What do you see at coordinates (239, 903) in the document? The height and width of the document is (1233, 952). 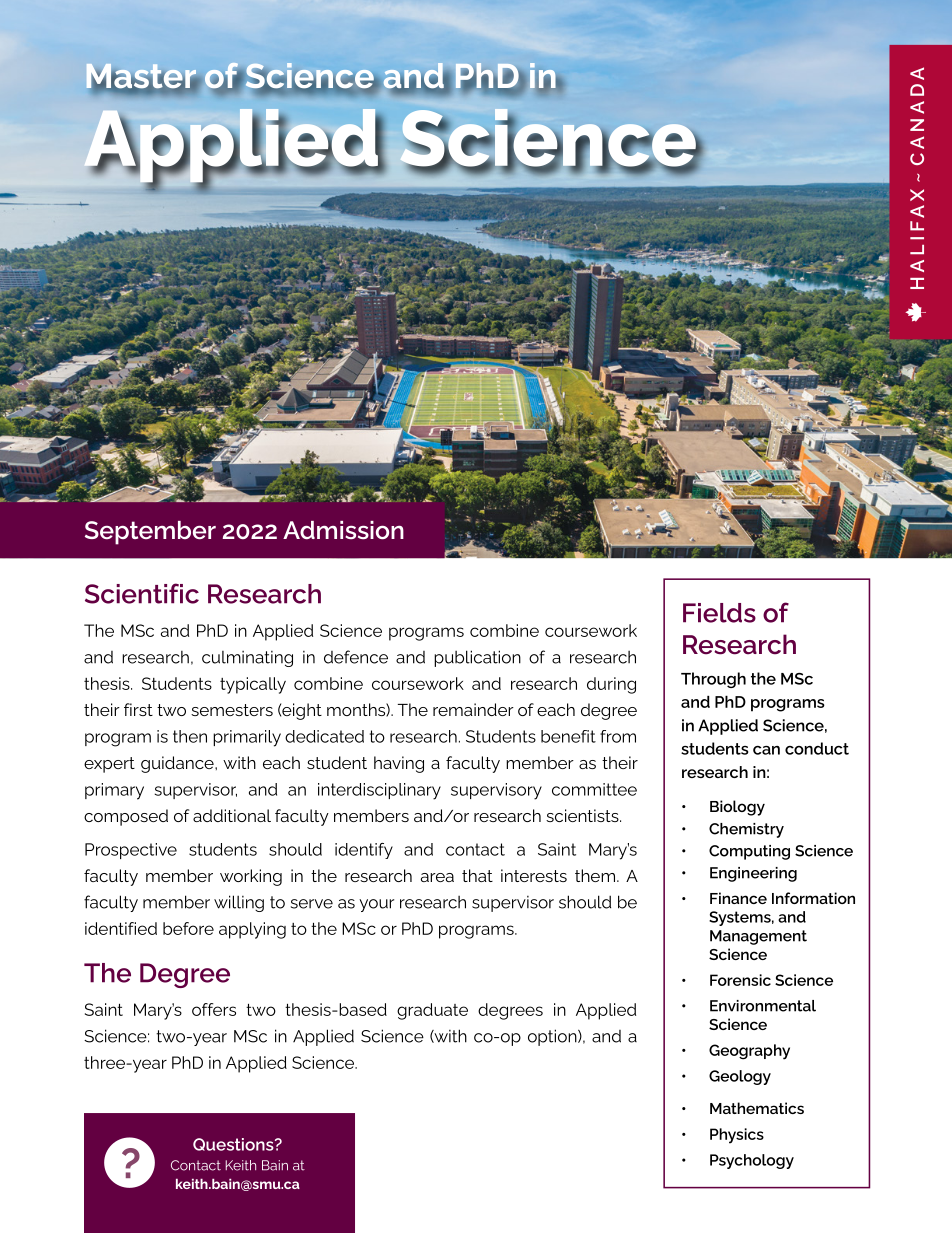 I see `willing` at bounding box center [239, 903].
